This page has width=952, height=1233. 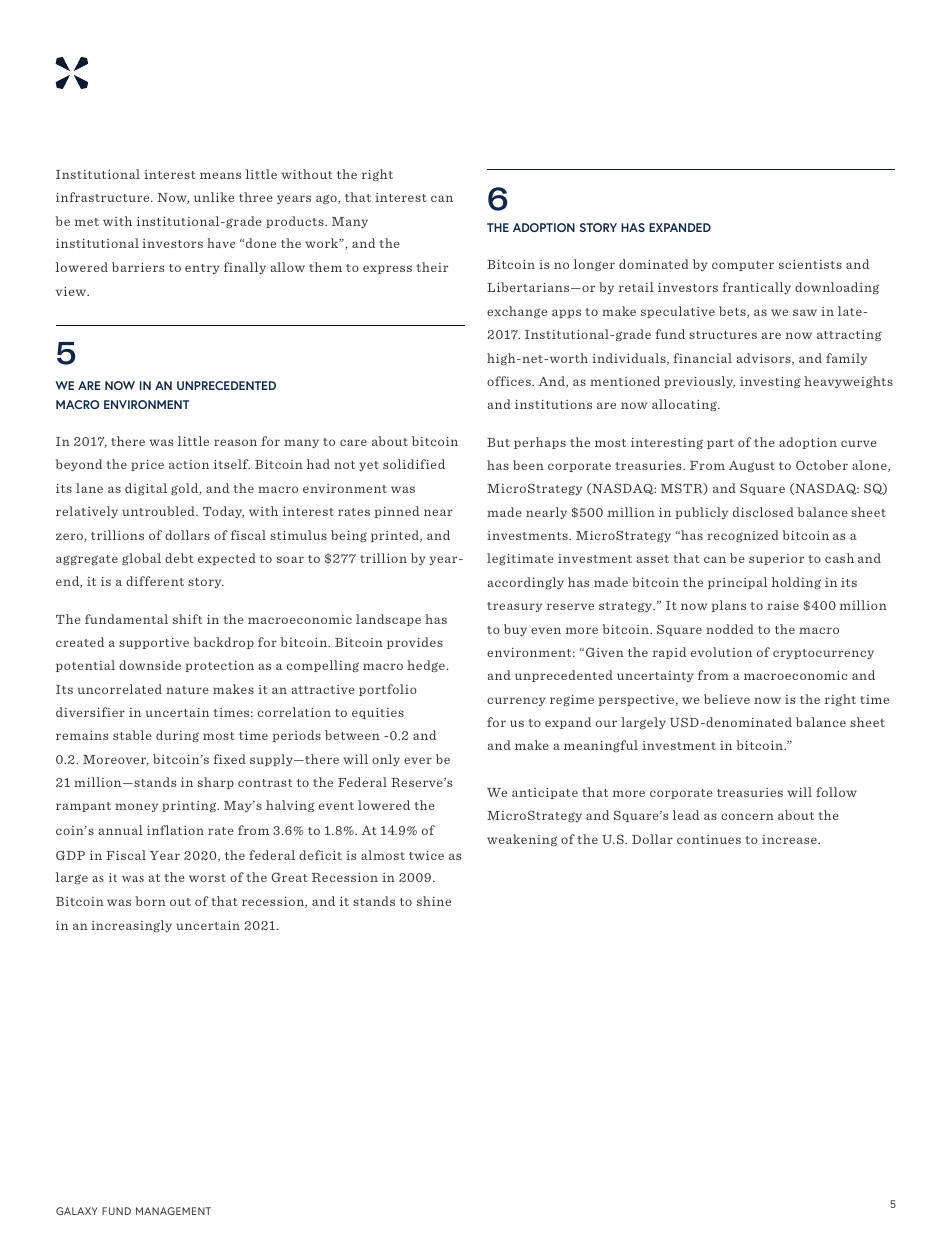 What do you see at coordinates (763, 512) in the page?
I see `disclosed` at bounding box center [763, 512].
